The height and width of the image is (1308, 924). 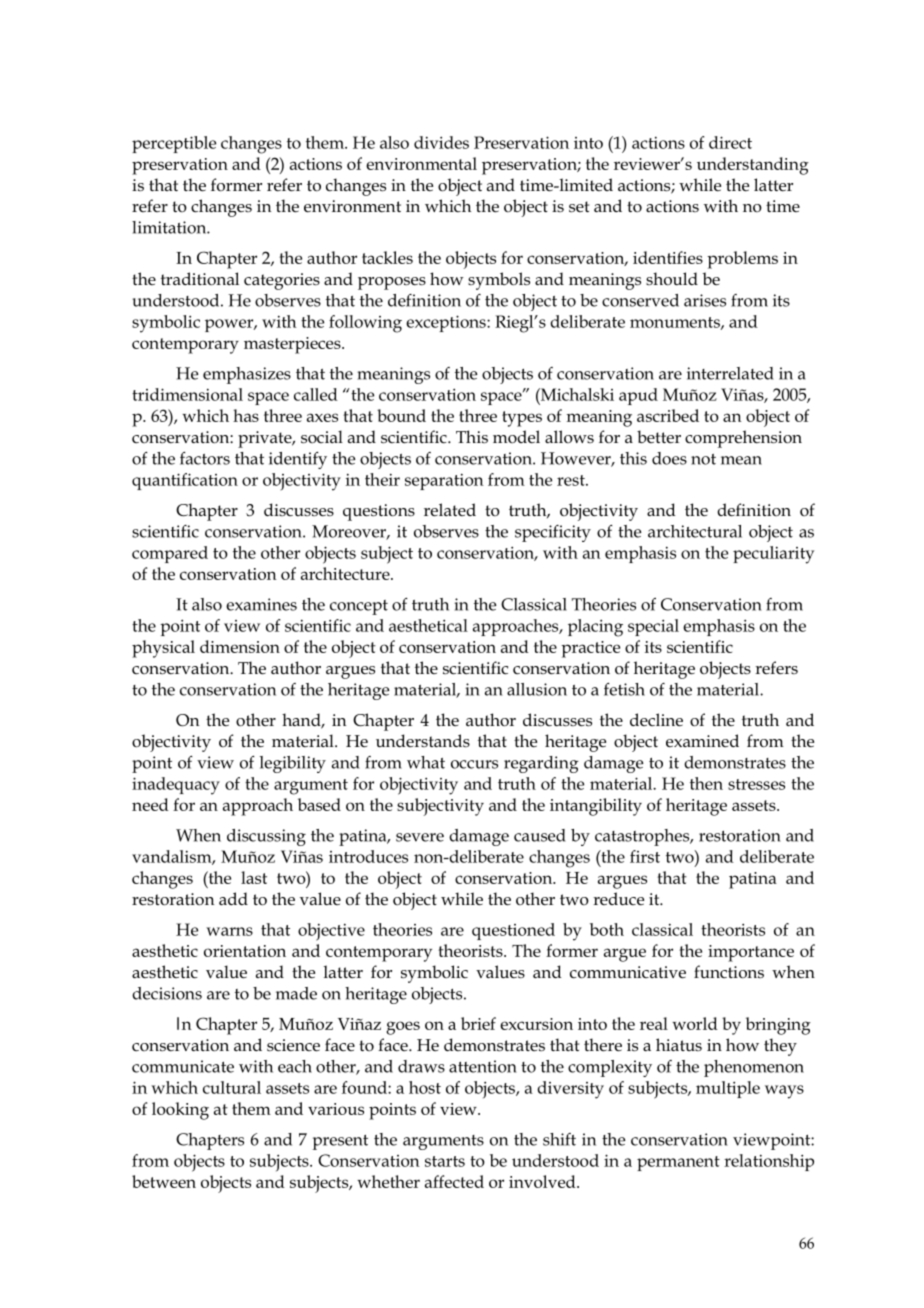 I want to click on physical, so click(x=163, y=649).
